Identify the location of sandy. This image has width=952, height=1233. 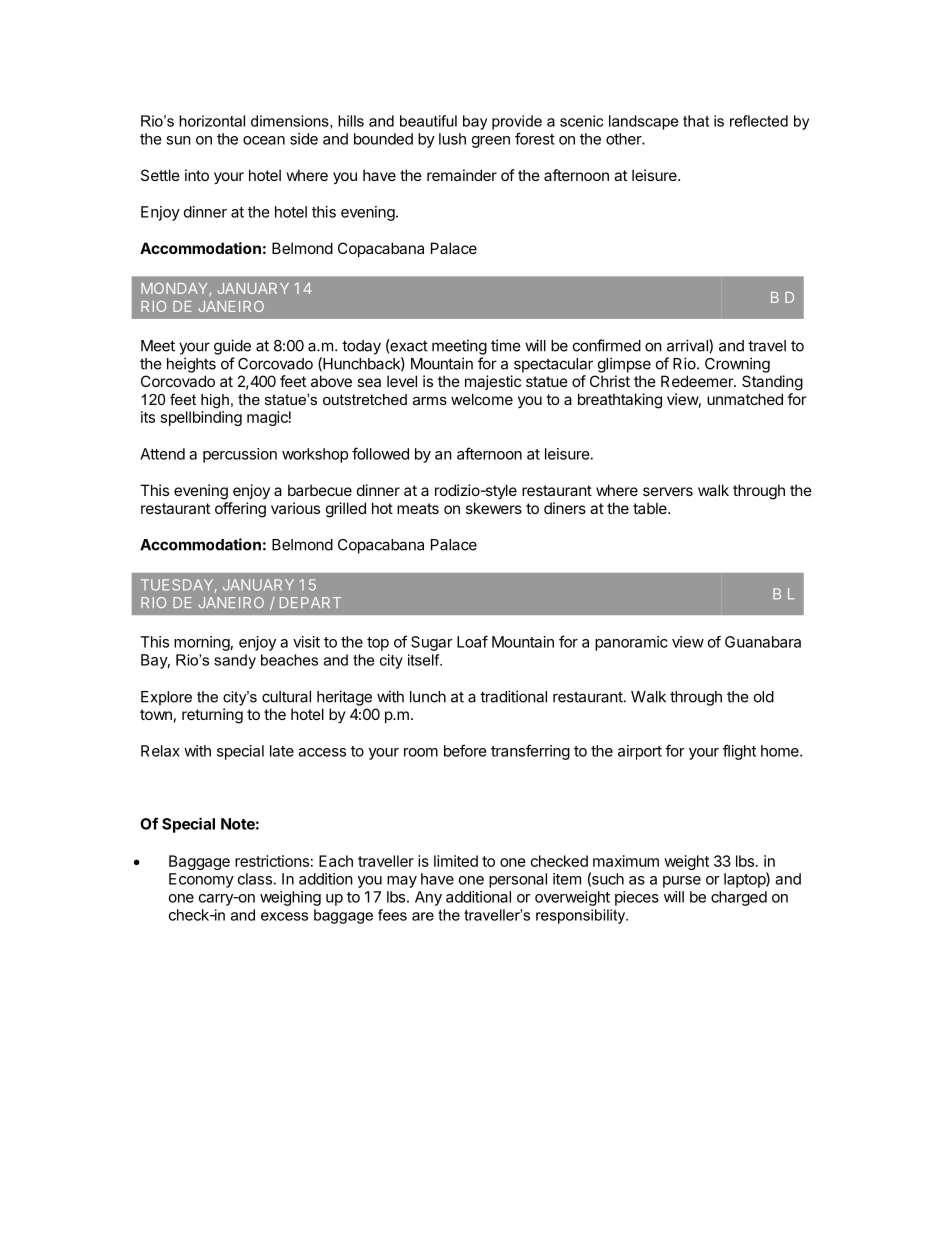
(235, 661).
